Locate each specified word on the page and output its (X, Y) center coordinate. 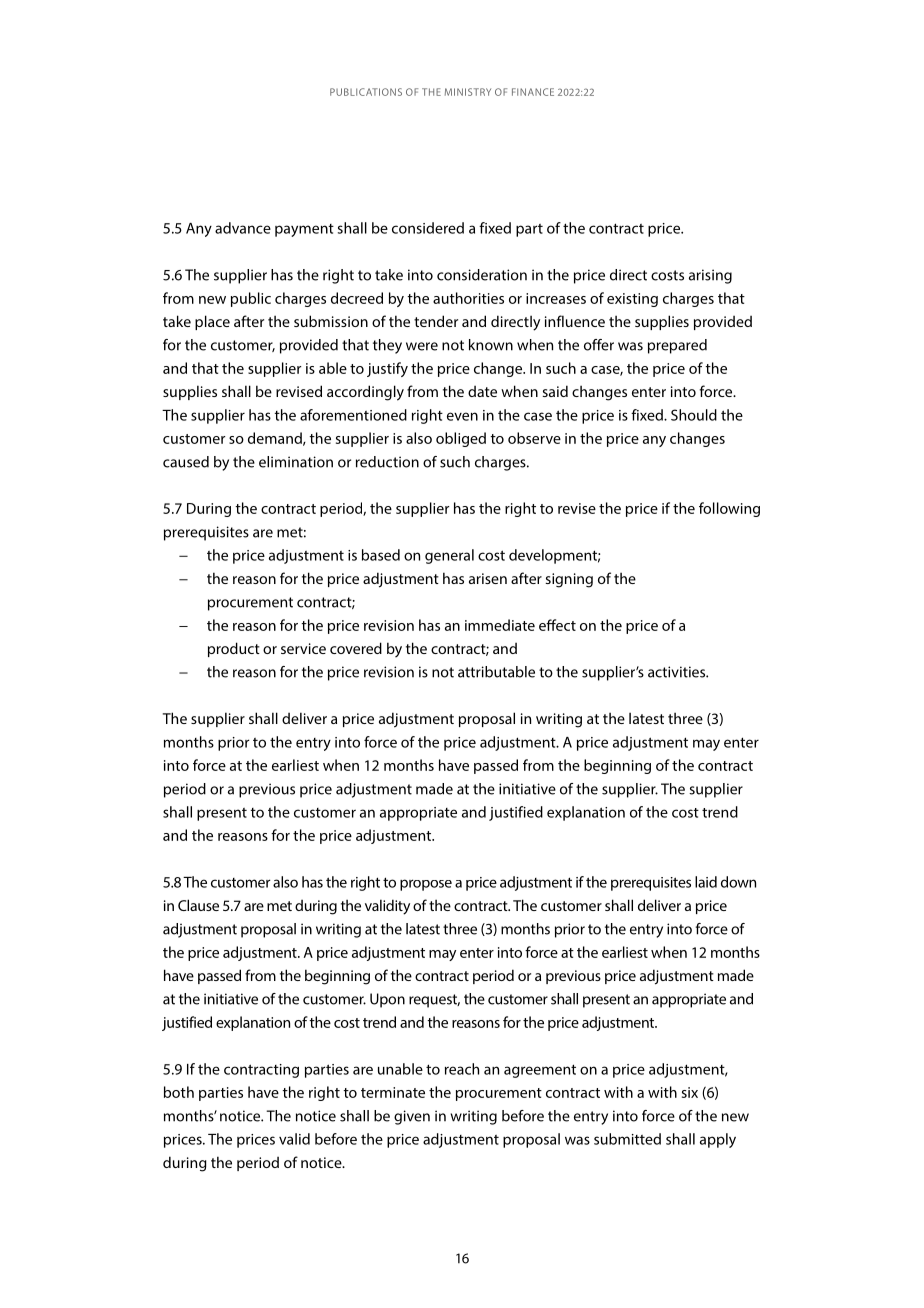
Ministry (468, 92)
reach (462, 1069)
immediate (500, 625)
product (234, 649)
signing (569, 580)
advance (243, 228)
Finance (533, 92)
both (179, 1092)
